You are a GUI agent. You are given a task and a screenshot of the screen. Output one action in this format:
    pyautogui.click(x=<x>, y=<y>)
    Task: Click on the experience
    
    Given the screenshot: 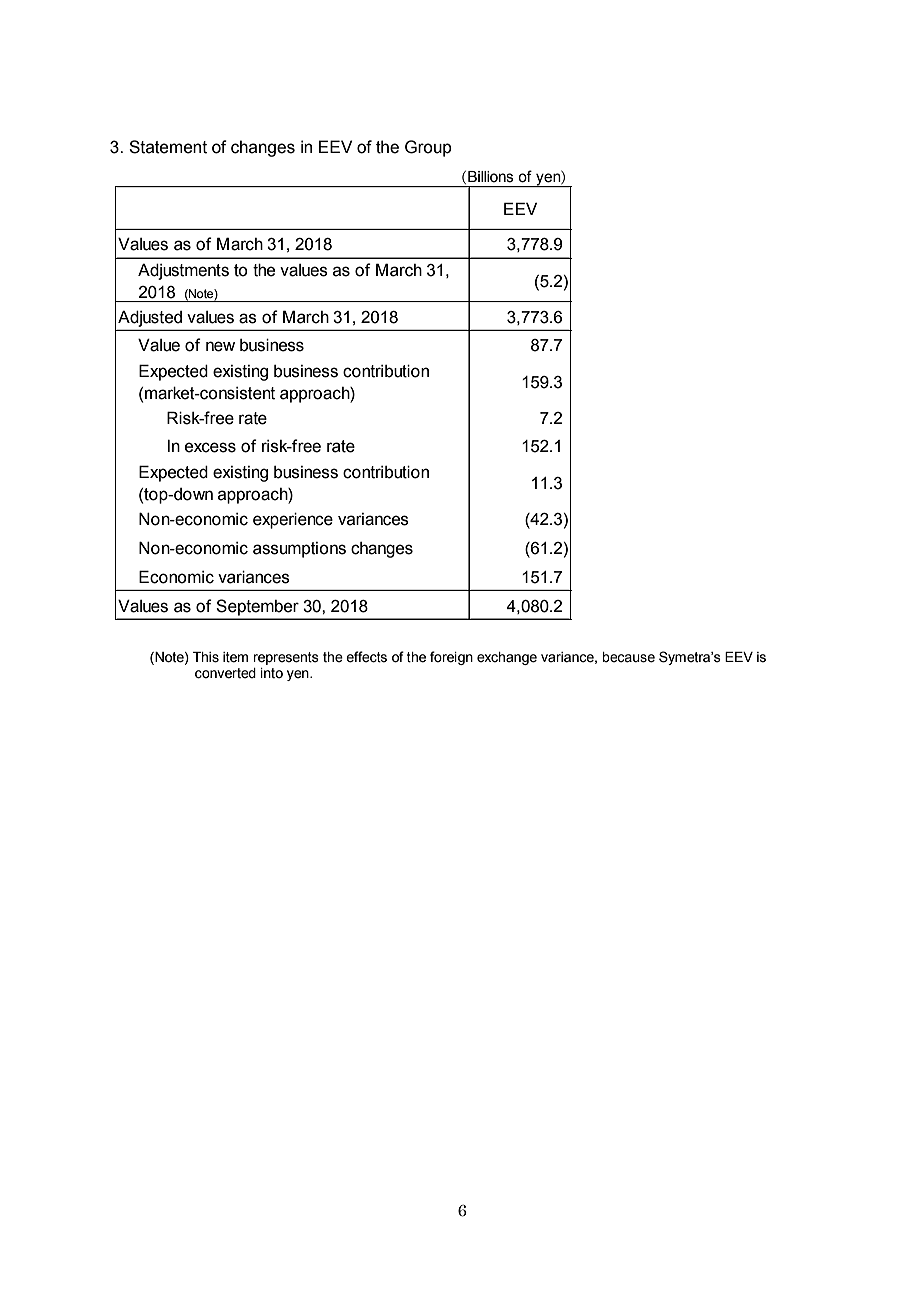 What is the action you would take?
    pyautogui.click(x=293, y=521)
